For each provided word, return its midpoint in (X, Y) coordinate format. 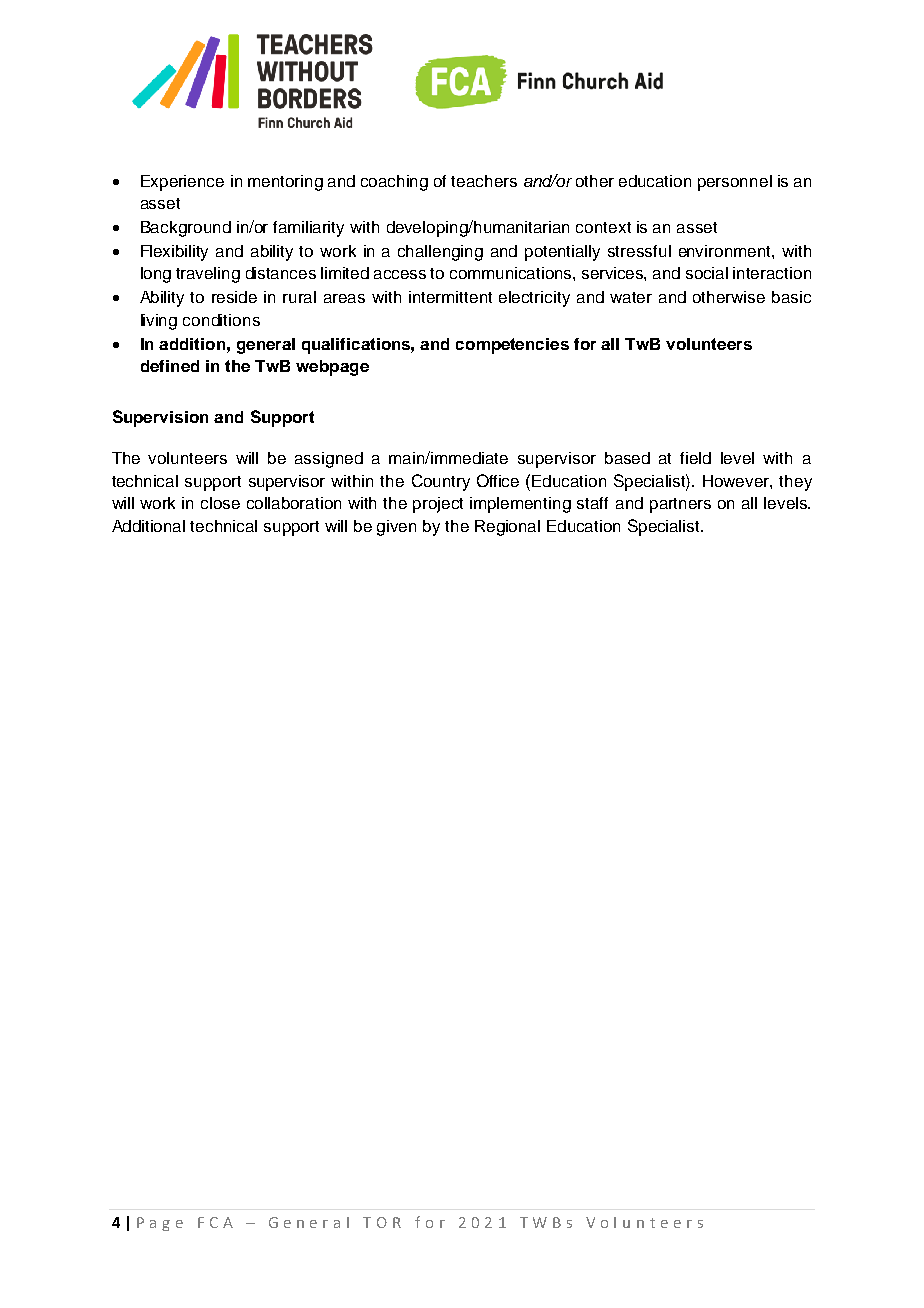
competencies (512, 346)
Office (498, 480)
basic (791, 297)
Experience (182, 183)
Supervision (160, 418)
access (400, 274)
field (695, 458)
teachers (484, 181)
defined (170, 366)
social (707, 273)
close (220, 503)
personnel (735, 183)
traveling (208, 275)
